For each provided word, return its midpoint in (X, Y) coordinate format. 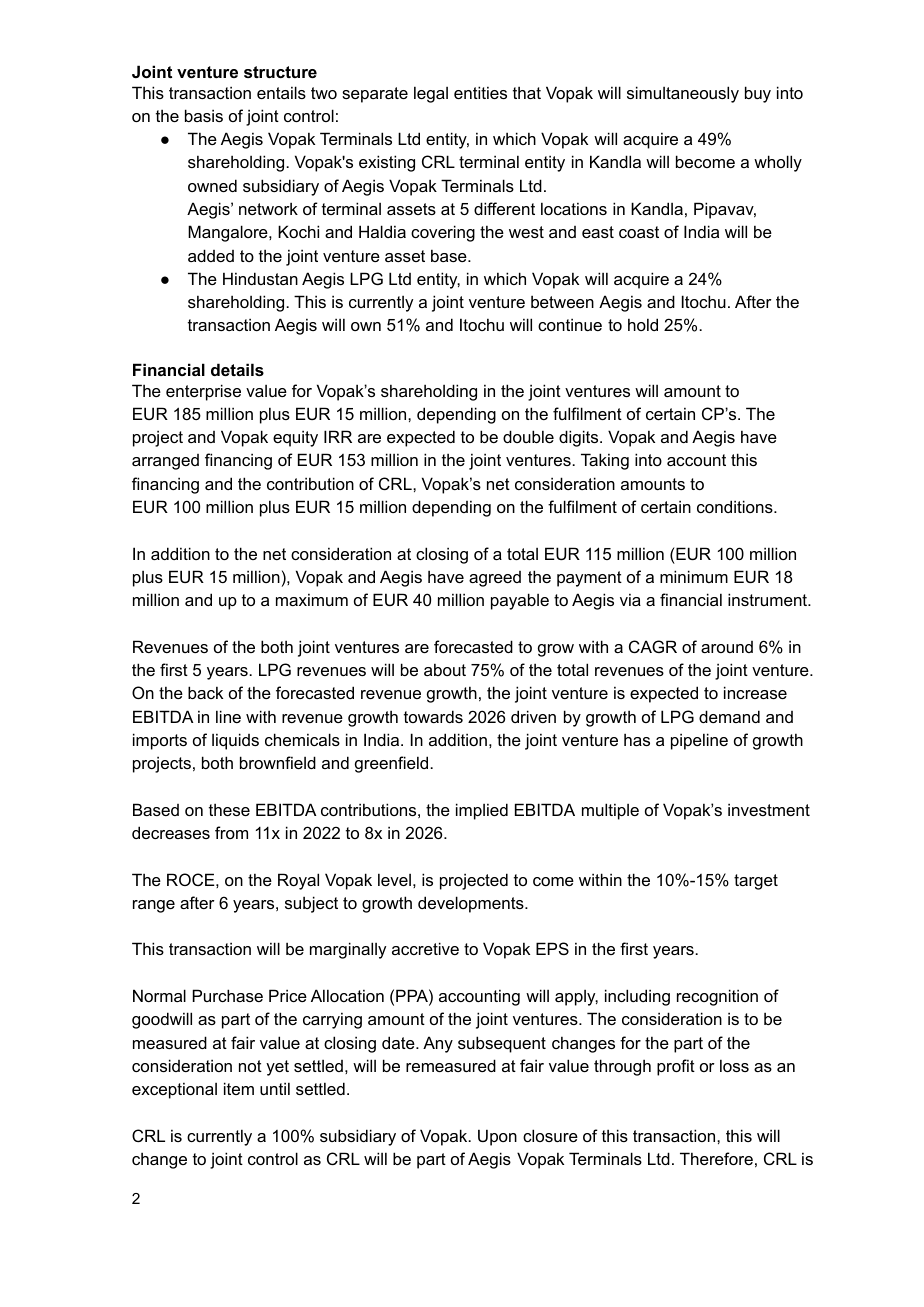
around (727, 647)
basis (204, 115)
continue (570, 324)
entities (480, 92)
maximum (312, 599)
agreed (495, 579)
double (528, 436)
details (237, 369)
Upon (497, 1137)
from (231, 832)
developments (472, 904)
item (239, 1088)
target (756, 882)
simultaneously (683, 94)
